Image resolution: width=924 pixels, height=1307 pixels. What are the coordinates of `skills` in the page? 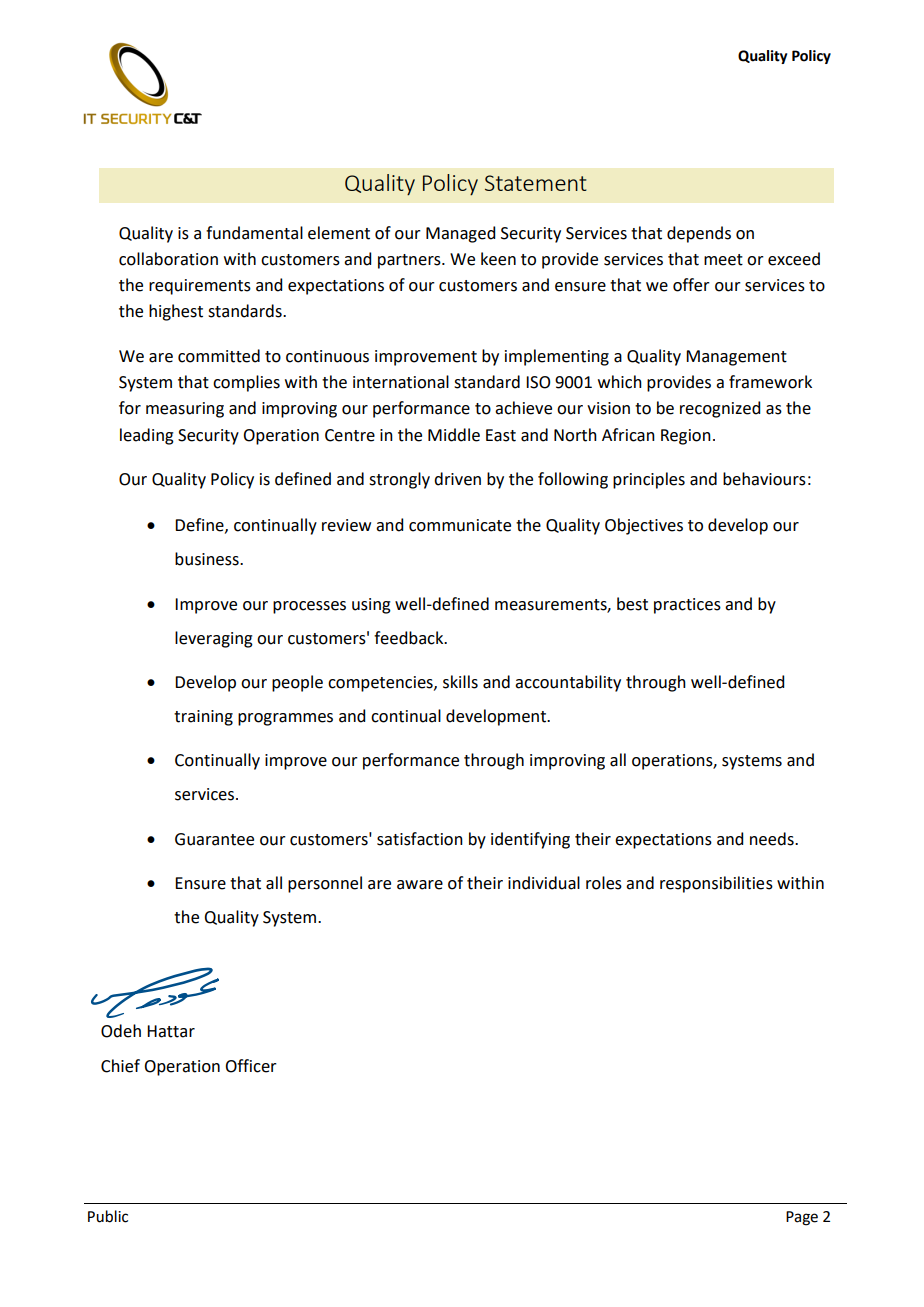 It's located at (460, 682).
